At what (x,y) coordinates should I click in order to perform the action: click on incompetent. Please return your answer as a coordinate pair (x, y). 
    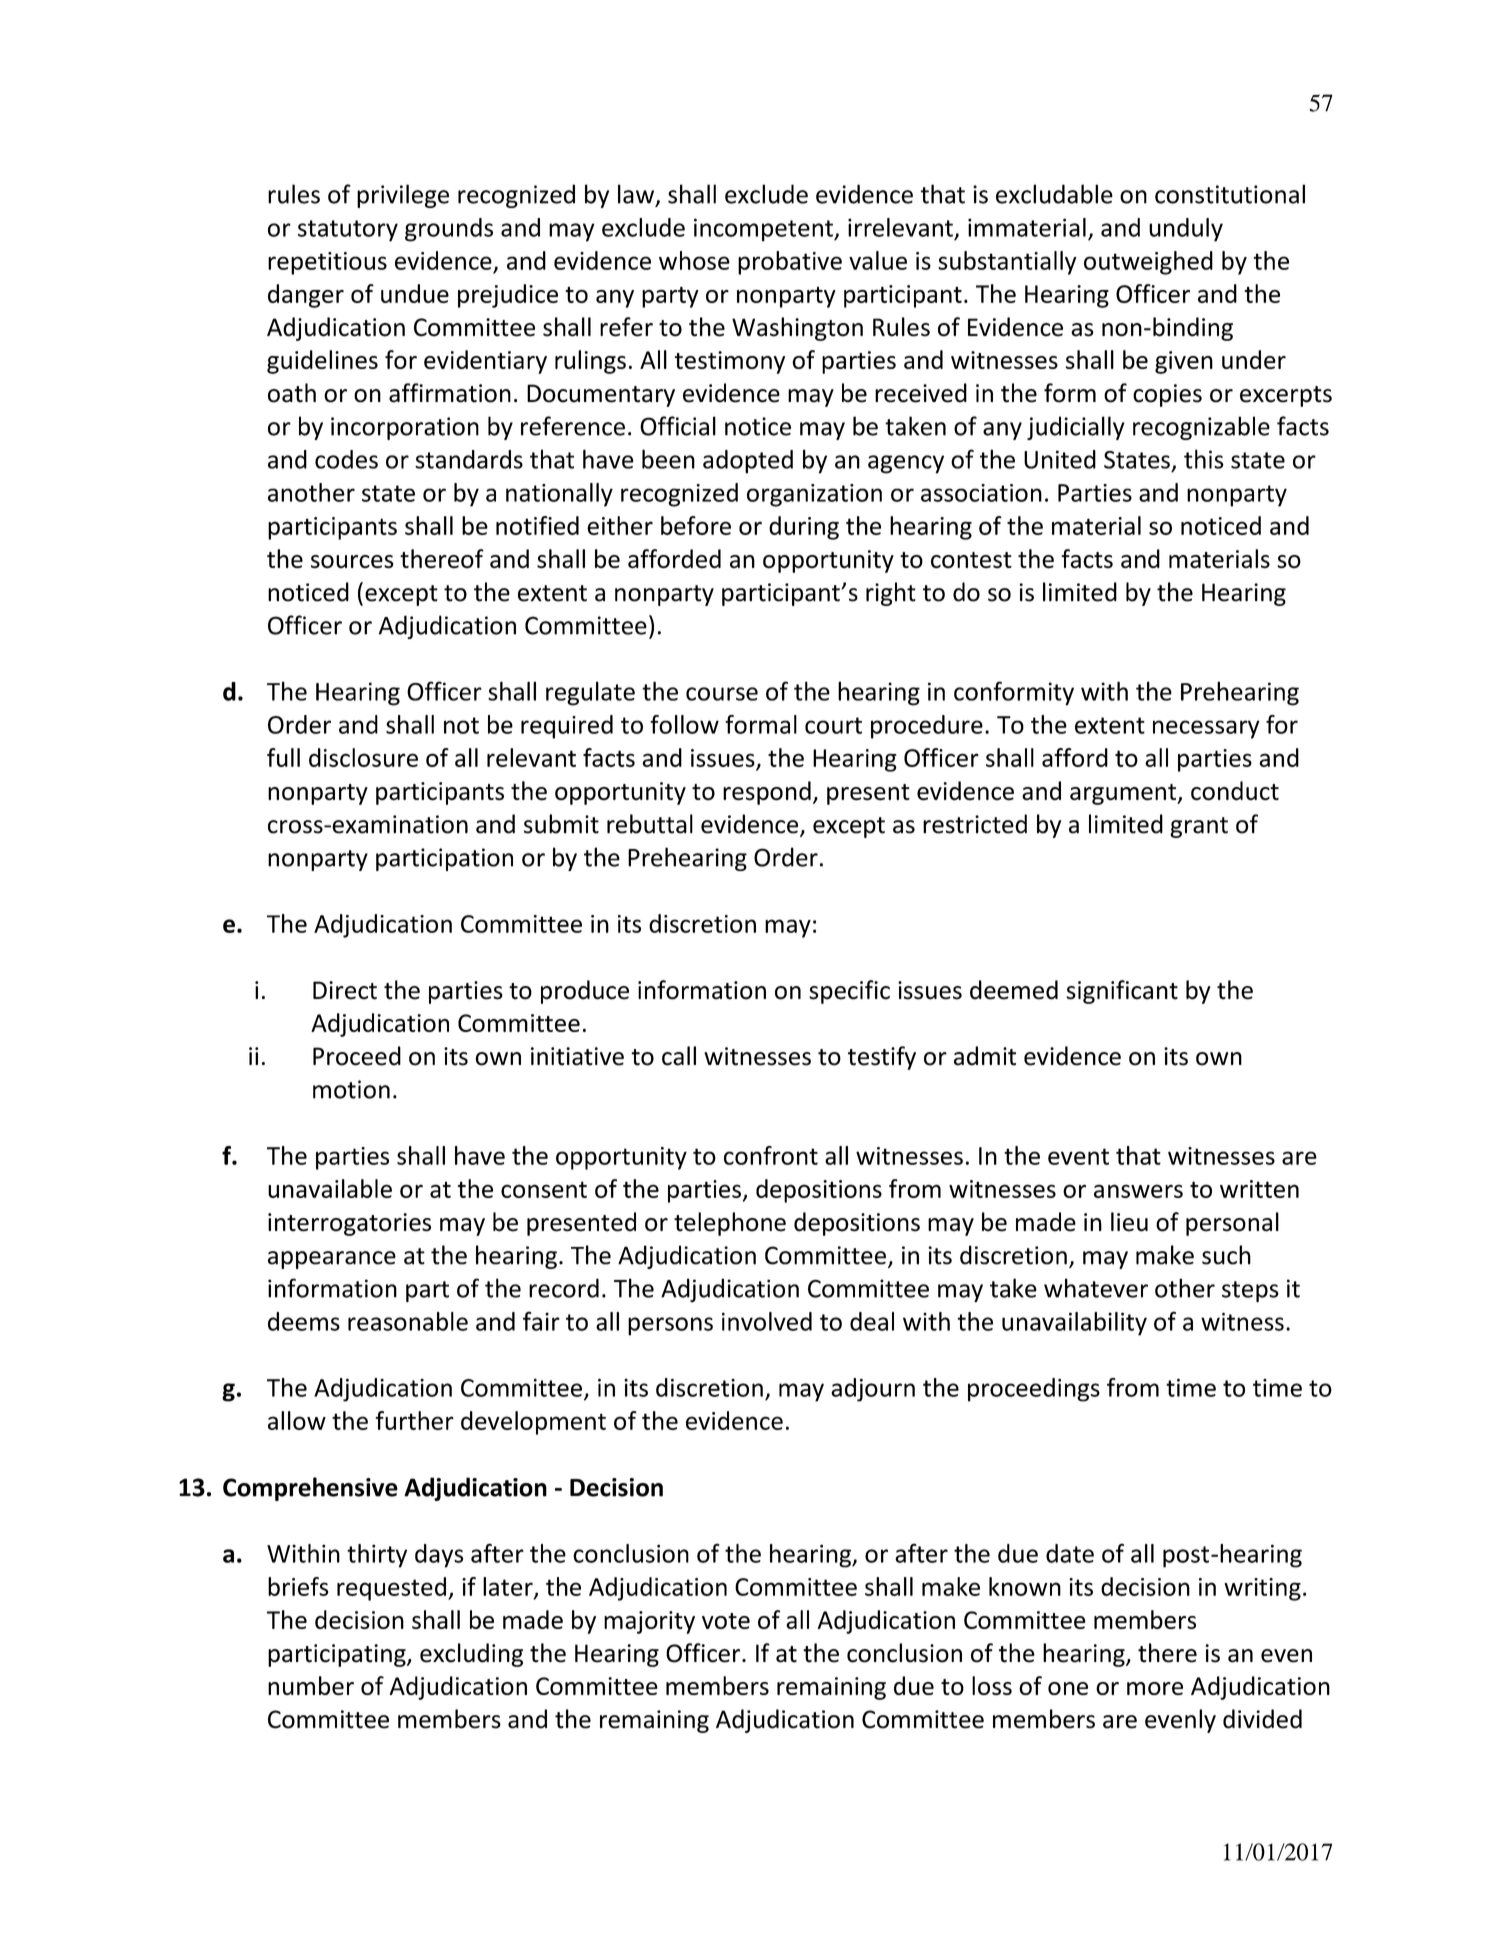
    Looking at the image, I should click on (764, 230).
